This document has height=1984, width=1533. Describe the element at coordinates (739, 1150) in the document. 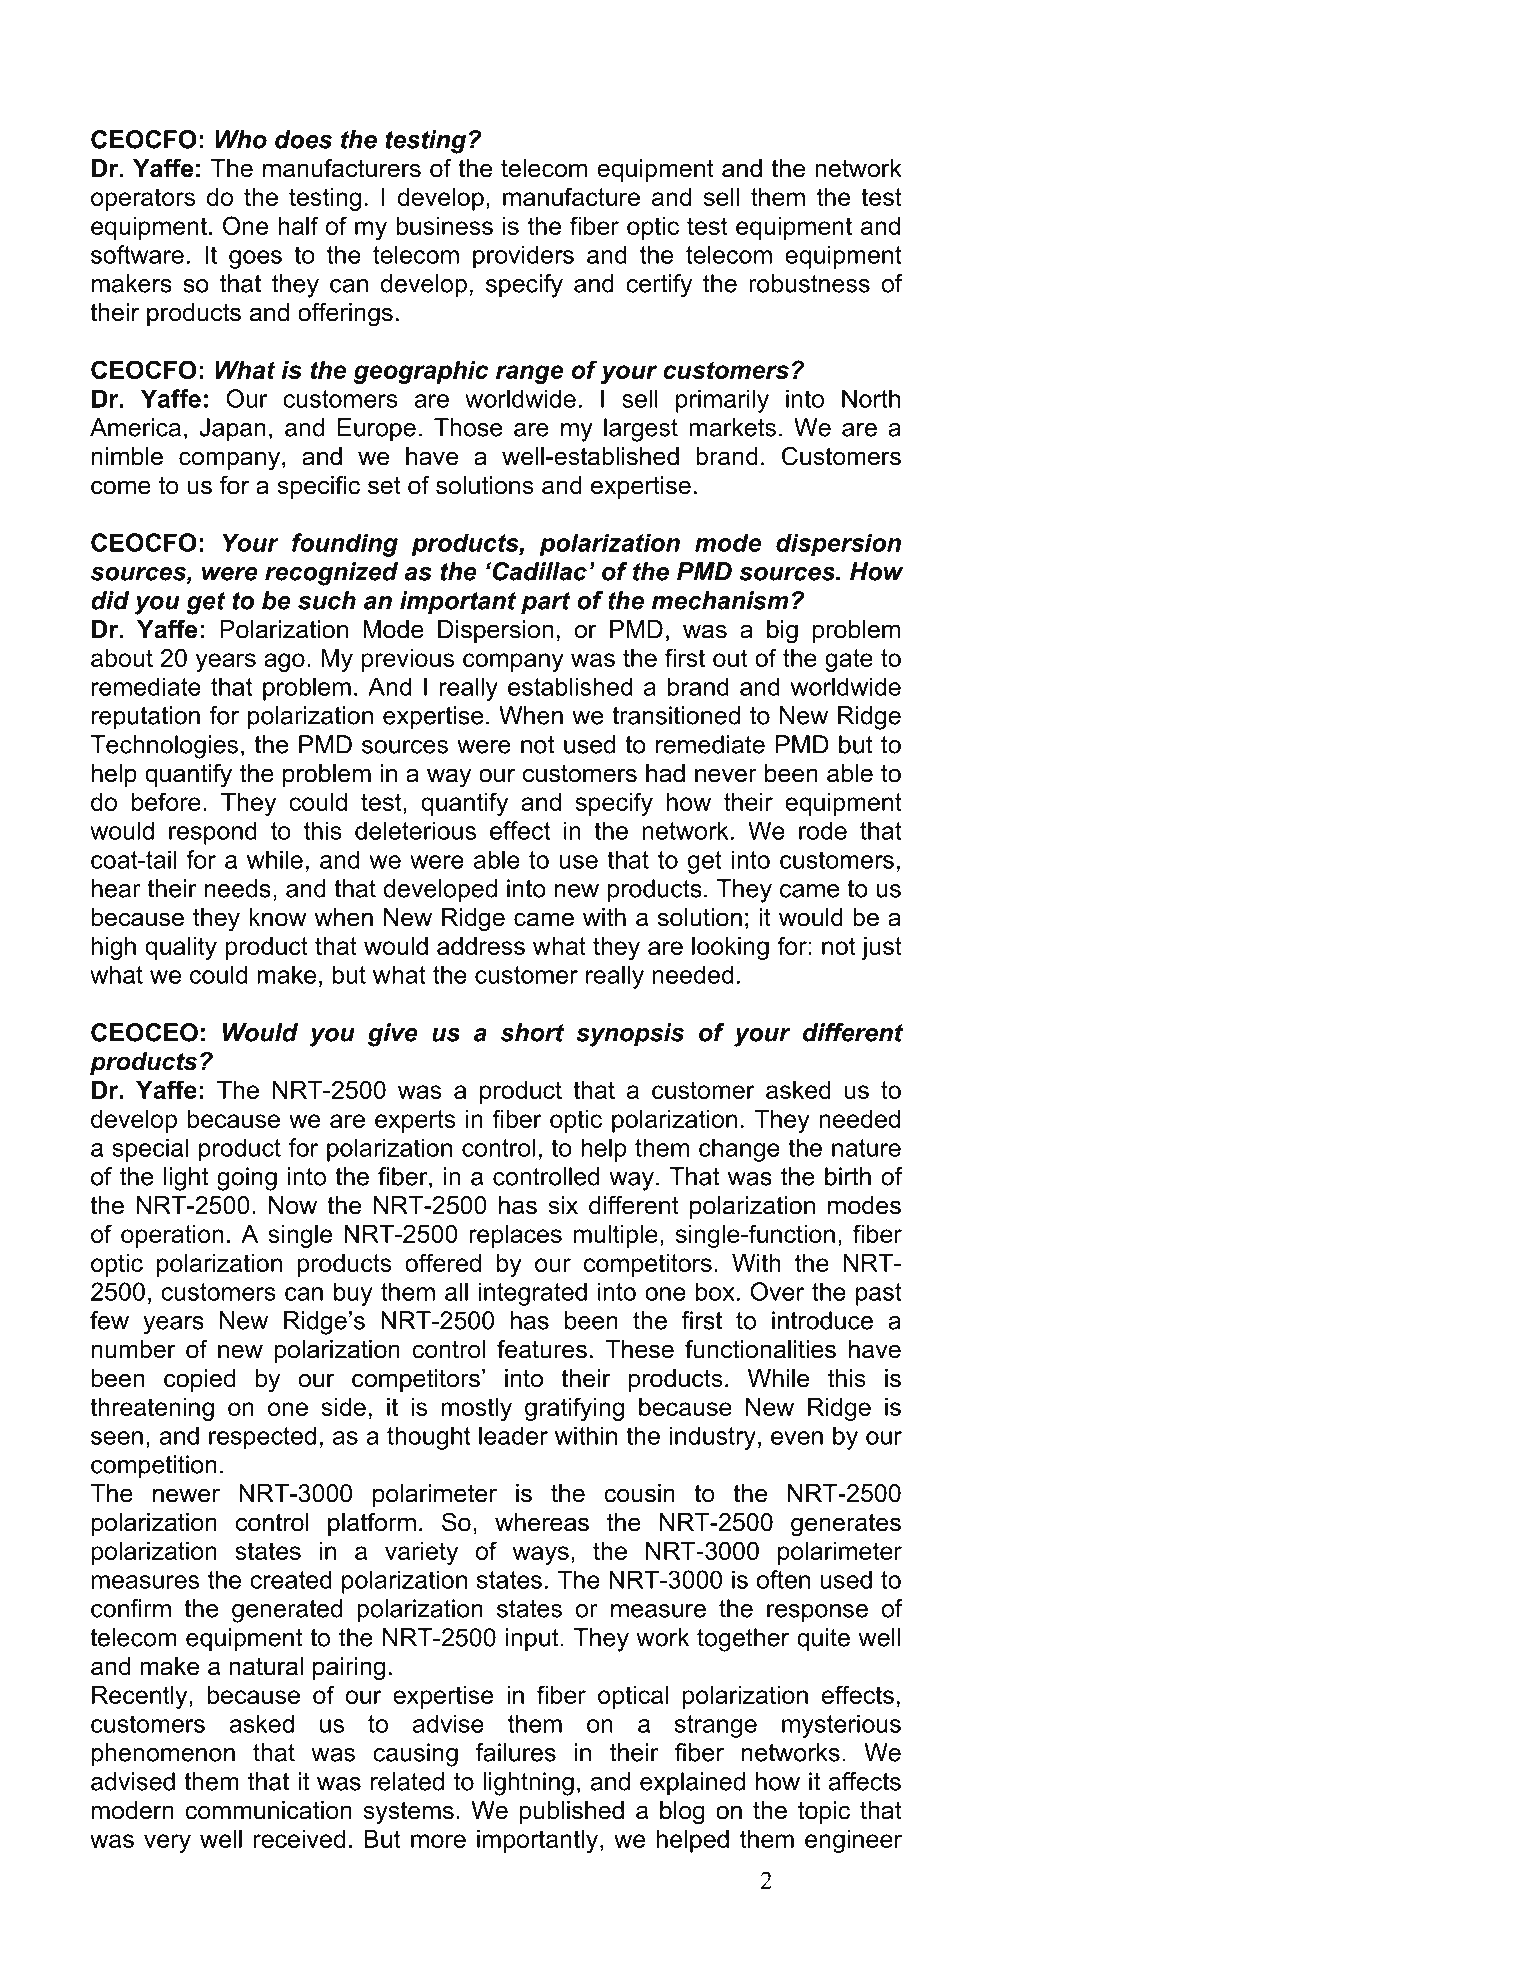

I see `change` at that location.
